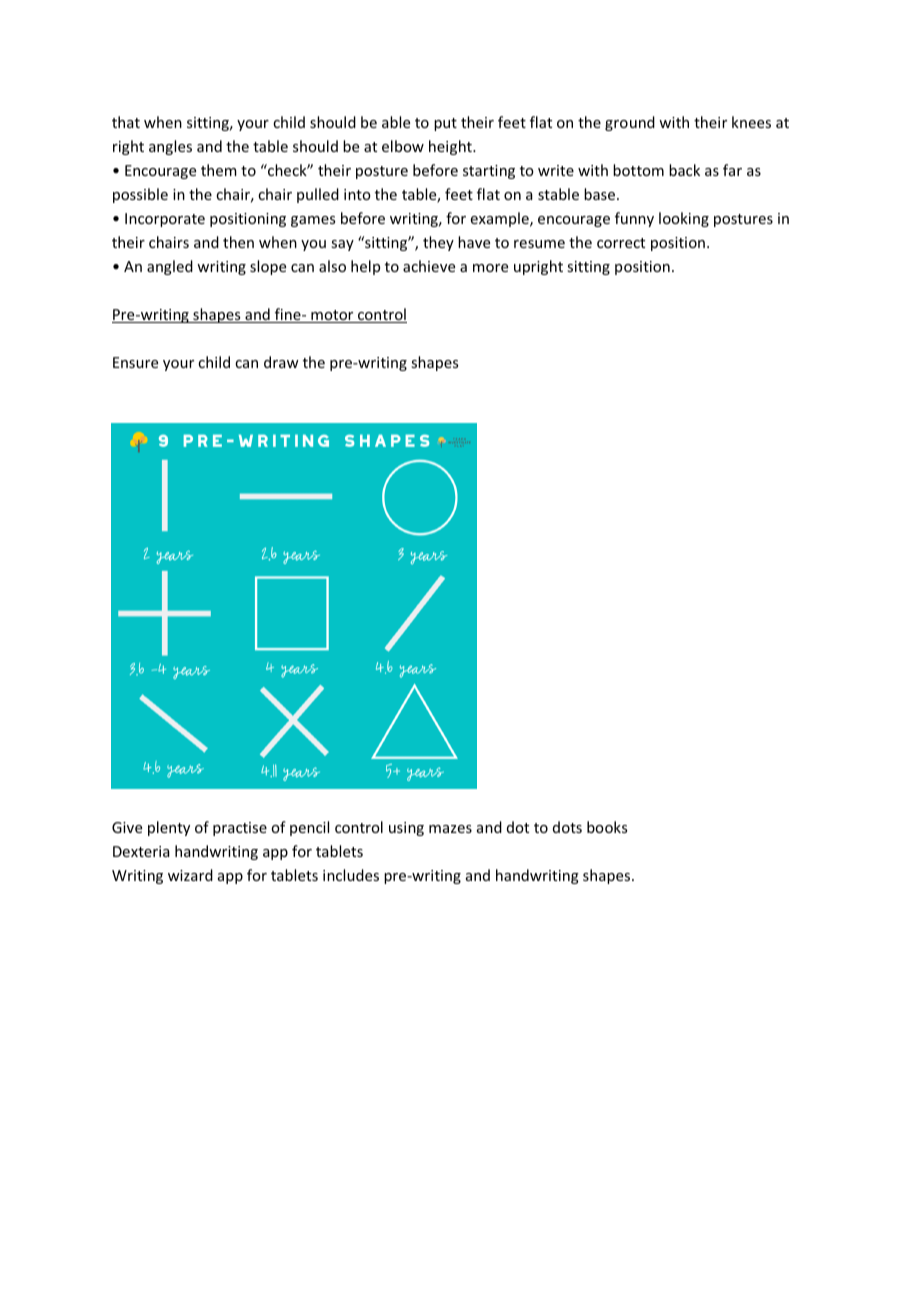 Image resolution: width=924 pixels, height=1308 pixels. I want to click on wizard, so click(190, 875).
